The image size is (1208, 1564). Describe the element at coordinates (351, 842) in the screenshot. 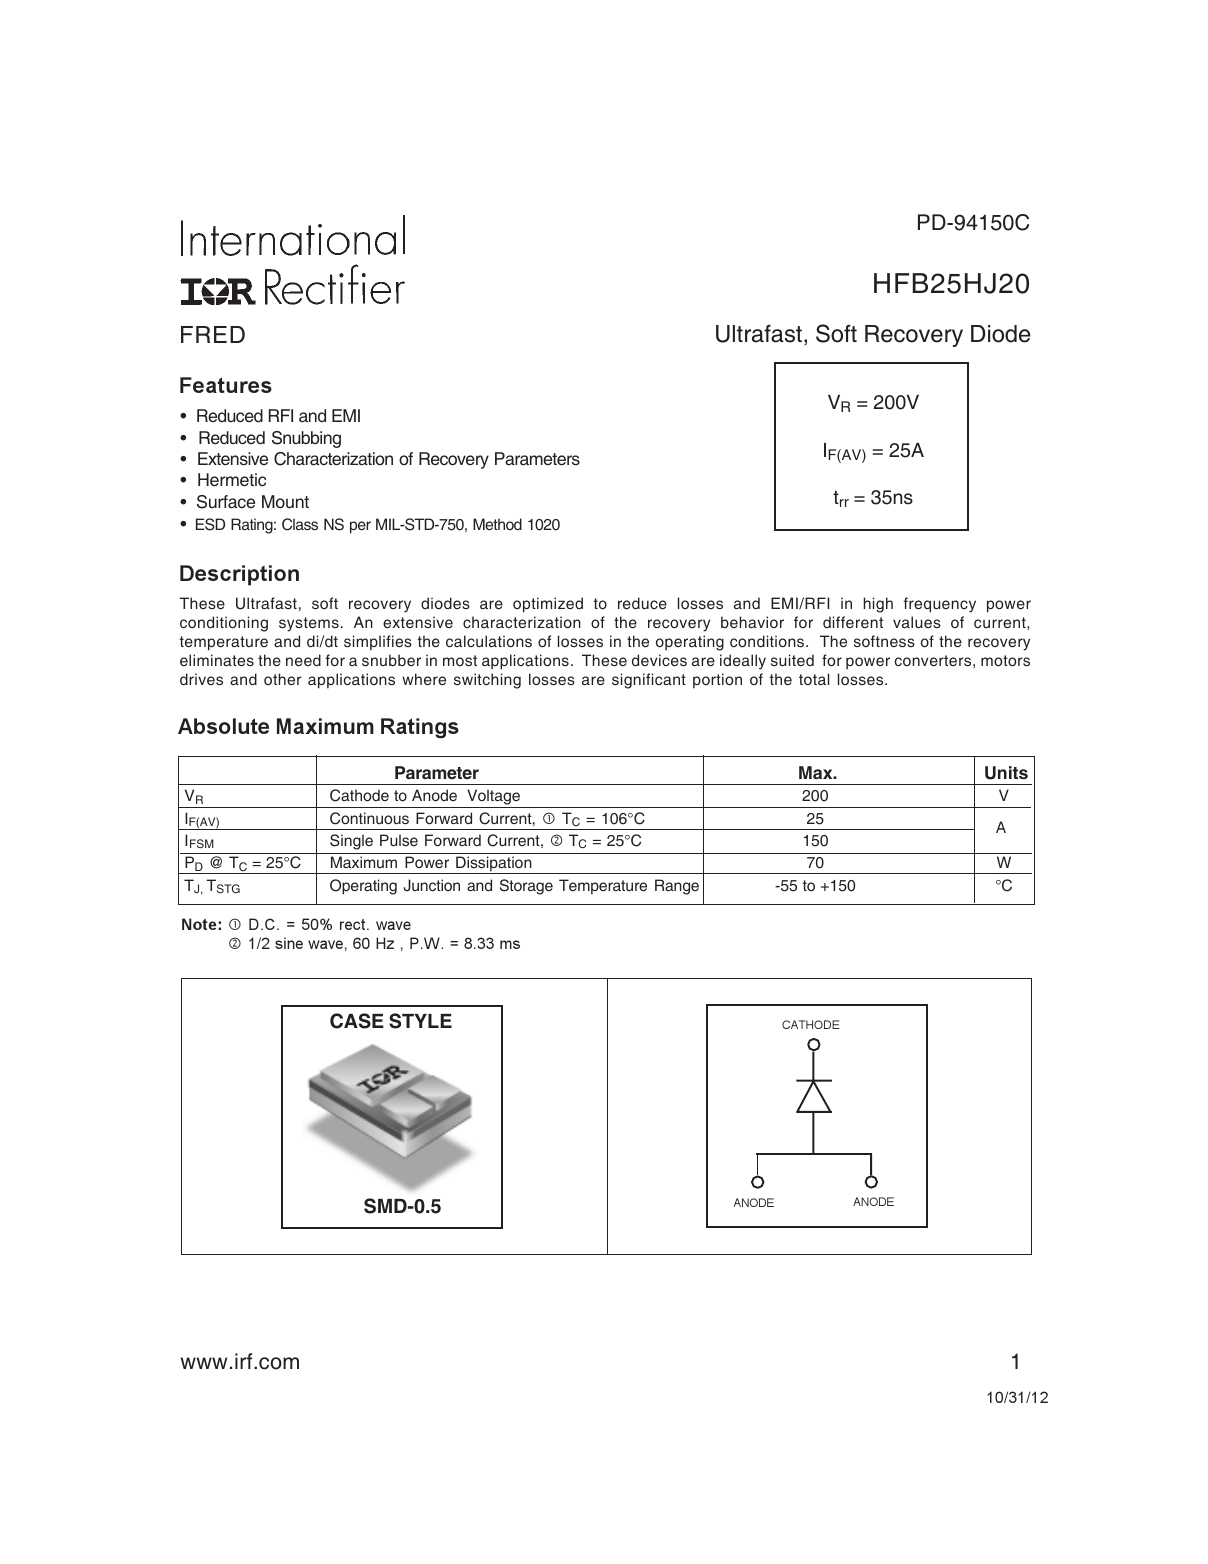

I see `Single` at that location.
